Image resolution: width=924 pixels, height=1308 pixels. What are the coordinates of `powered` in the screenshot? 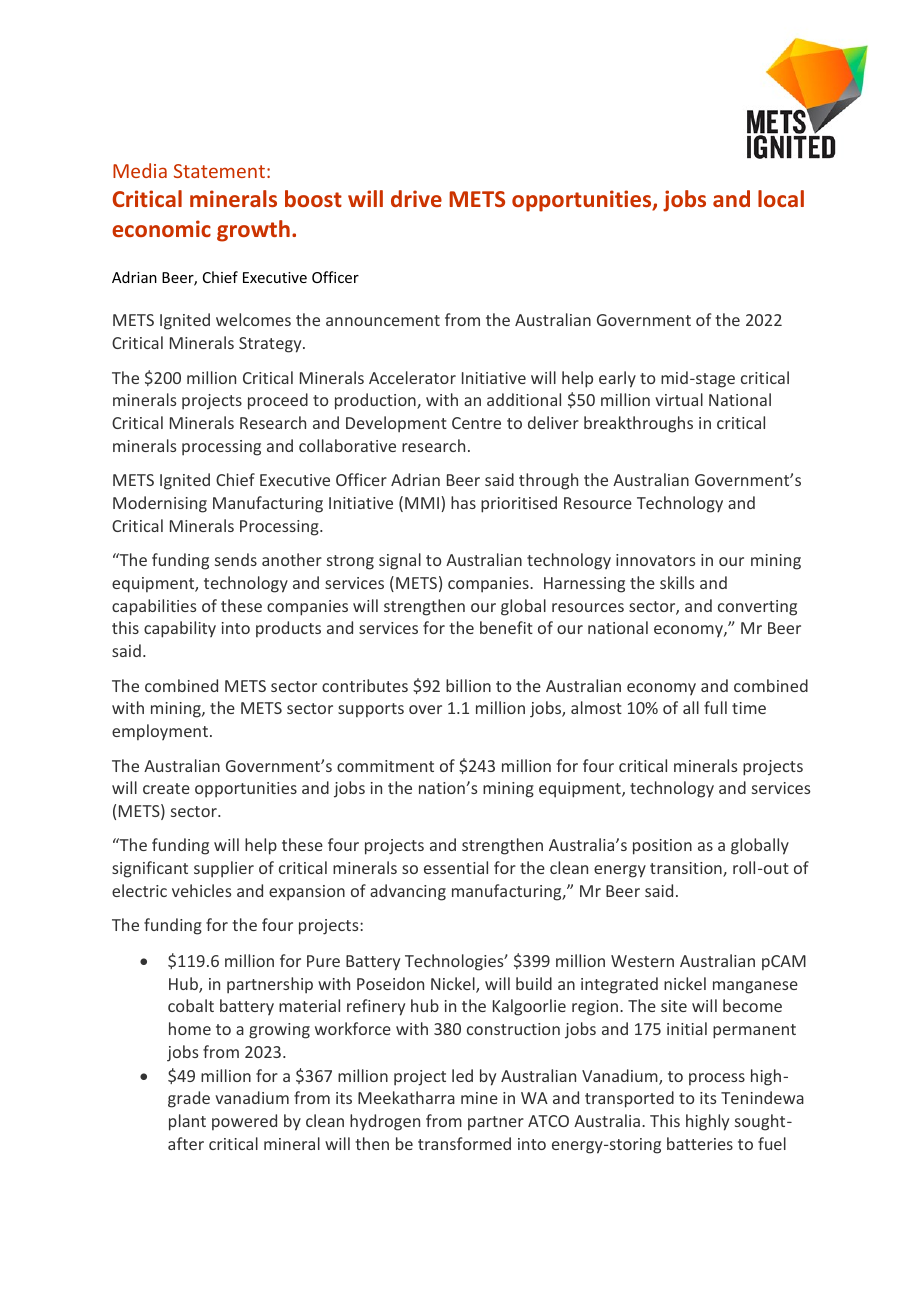 It's located at (244, 1122).
